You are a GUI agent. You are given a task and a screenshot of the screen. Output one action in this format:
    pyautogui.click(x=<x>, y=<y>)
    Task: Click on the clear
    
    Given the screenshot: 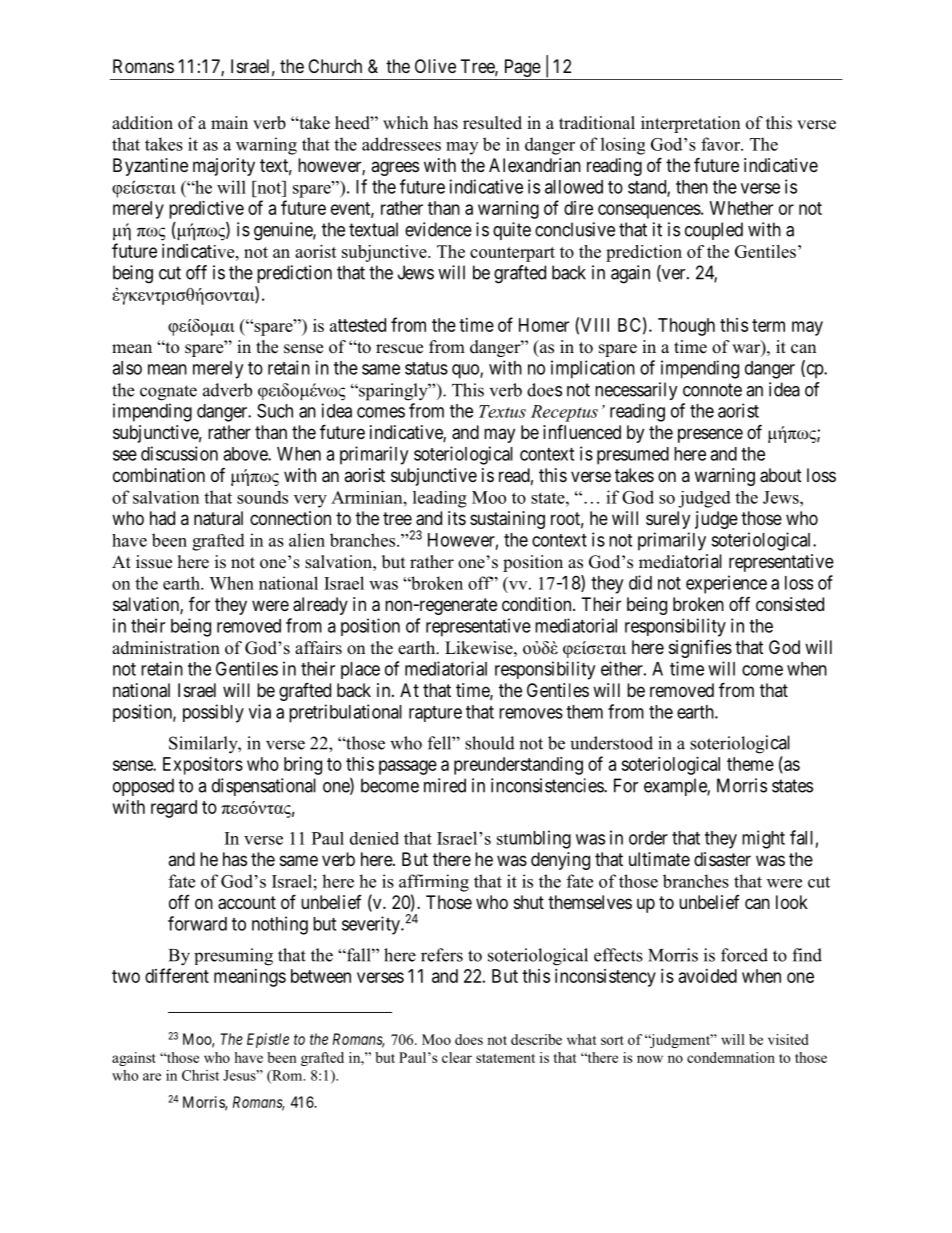 What is the action you would take?
    pyautogui.click(x=457, y=1057)
